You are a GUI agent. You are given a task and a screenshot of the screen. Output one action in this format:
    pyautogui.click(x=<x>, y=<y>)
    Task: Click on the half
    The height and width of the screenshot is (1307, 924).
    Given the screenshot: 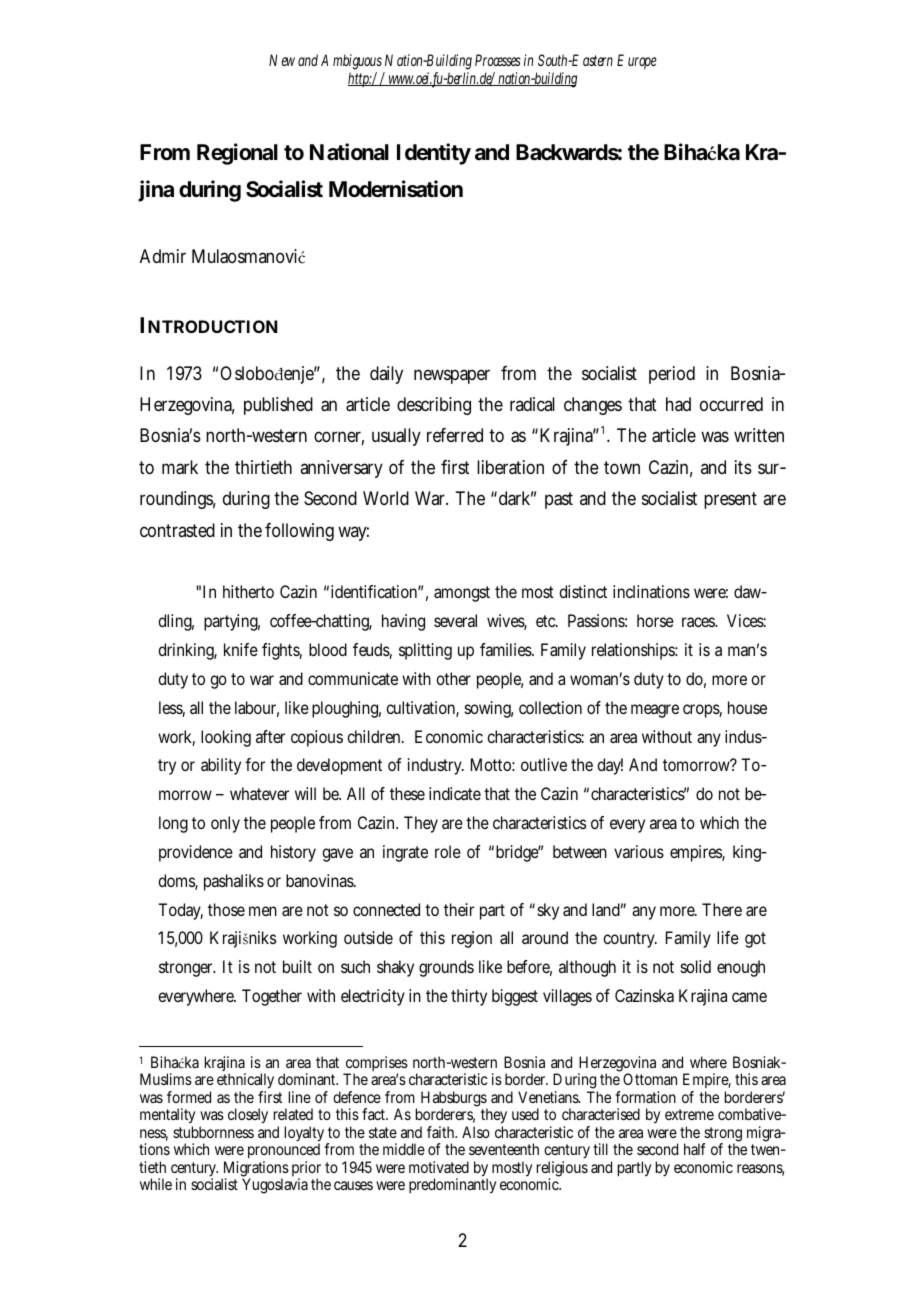 What is the action you would take?
    pyautogui.click(x=695, y=1149)
